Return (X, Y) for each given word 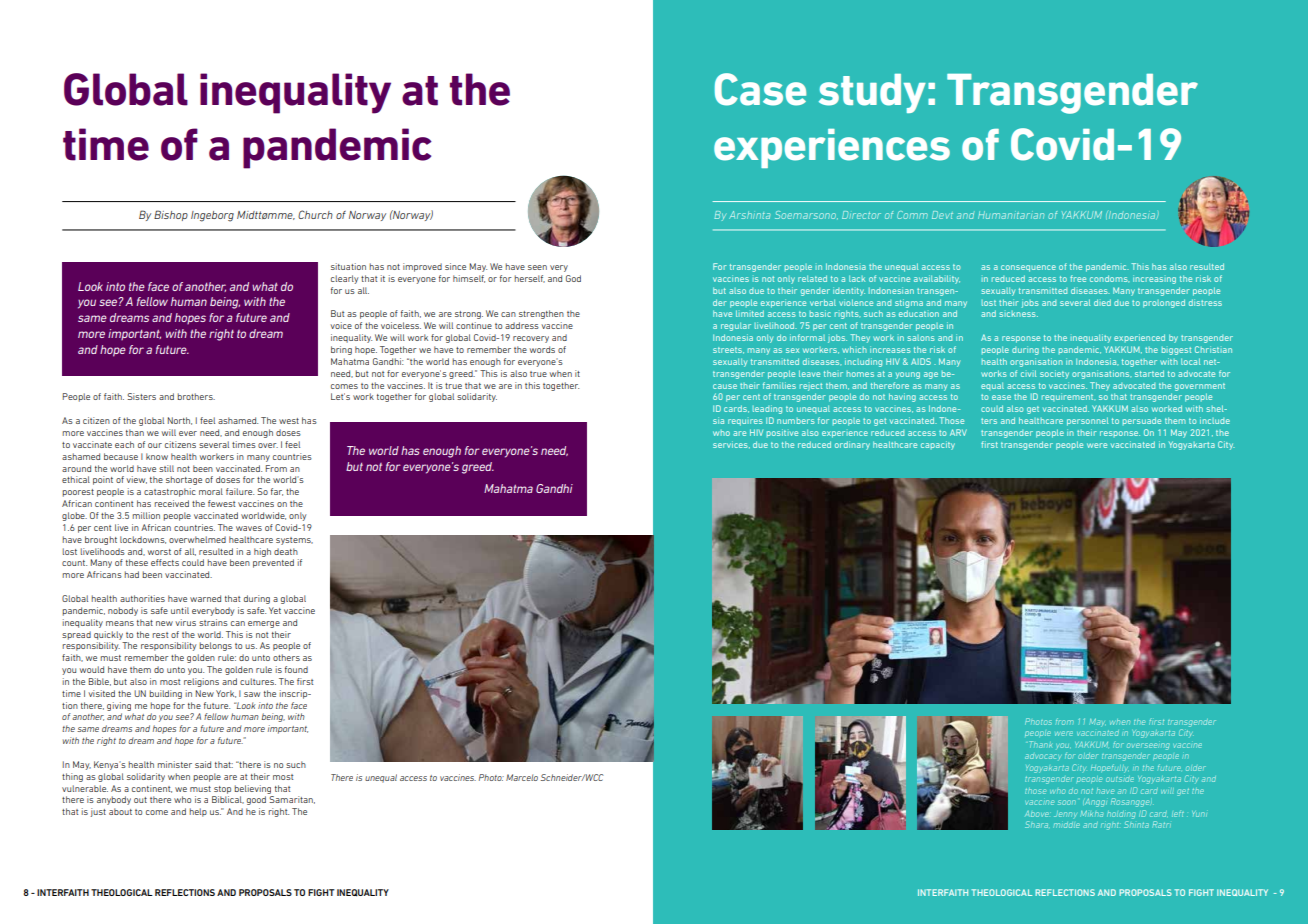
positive (782, 433)
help (198, 812)
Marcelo (522, 777)
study (872, 93)
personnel (1087, 421)
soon (1067, 802)
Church (315, 214)
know (157, 456)
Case (760, 89)
